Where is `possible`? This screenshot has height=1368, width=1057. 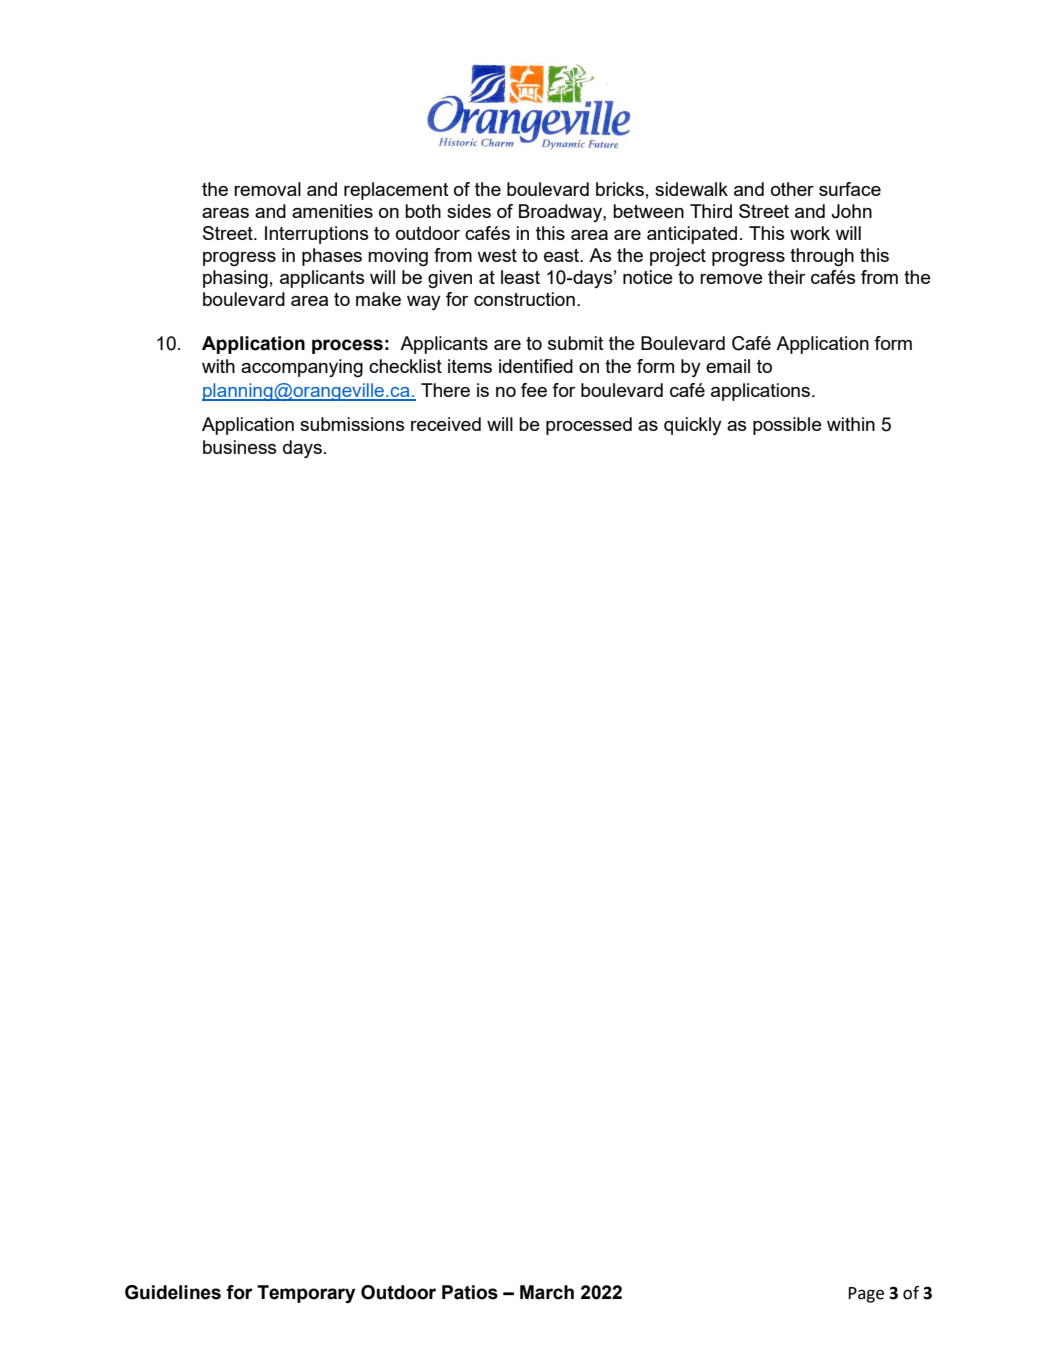
possible is located at coordinates (787, 426).
